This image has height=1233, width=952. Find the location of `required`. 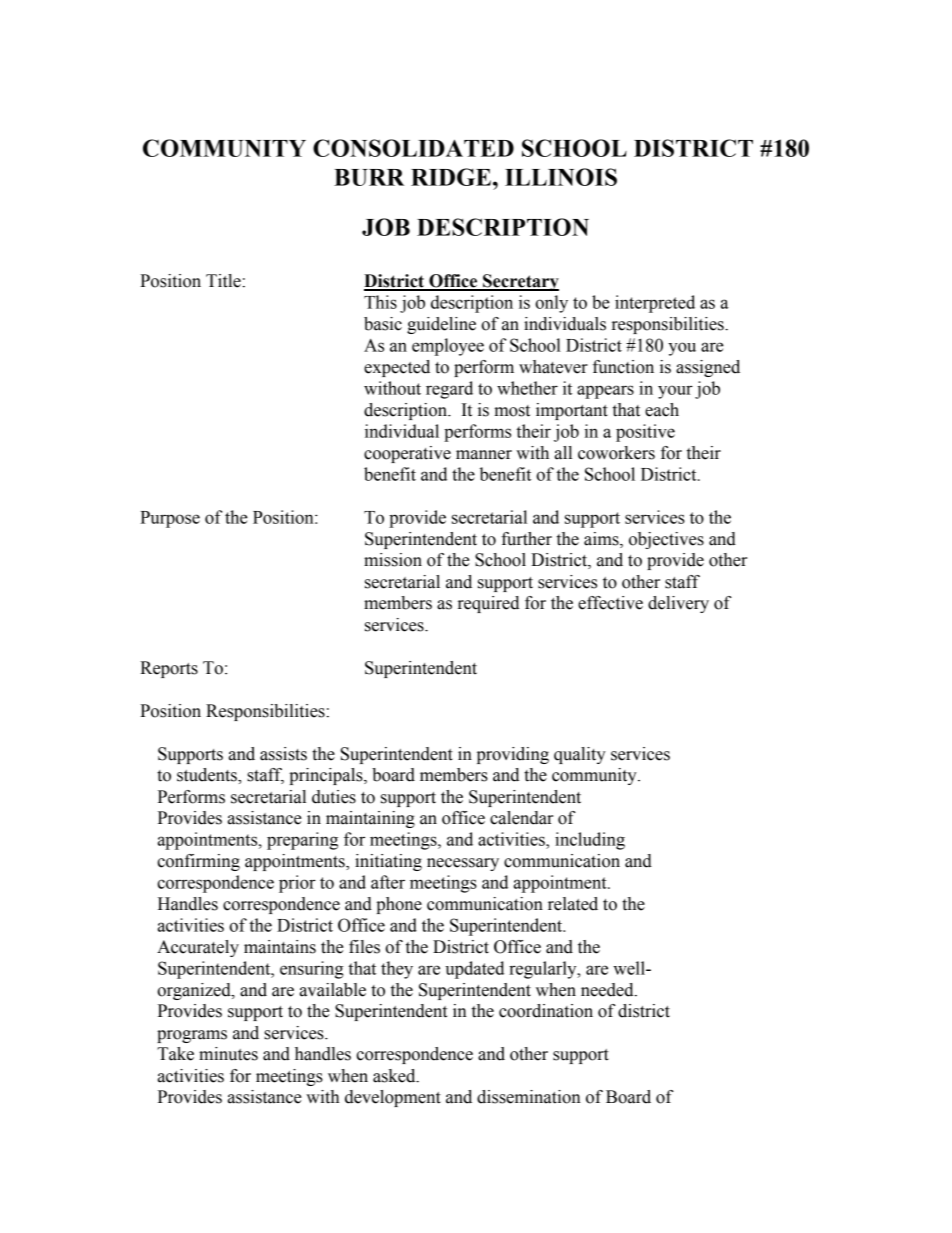

required is located at coordinates (488, 604).
